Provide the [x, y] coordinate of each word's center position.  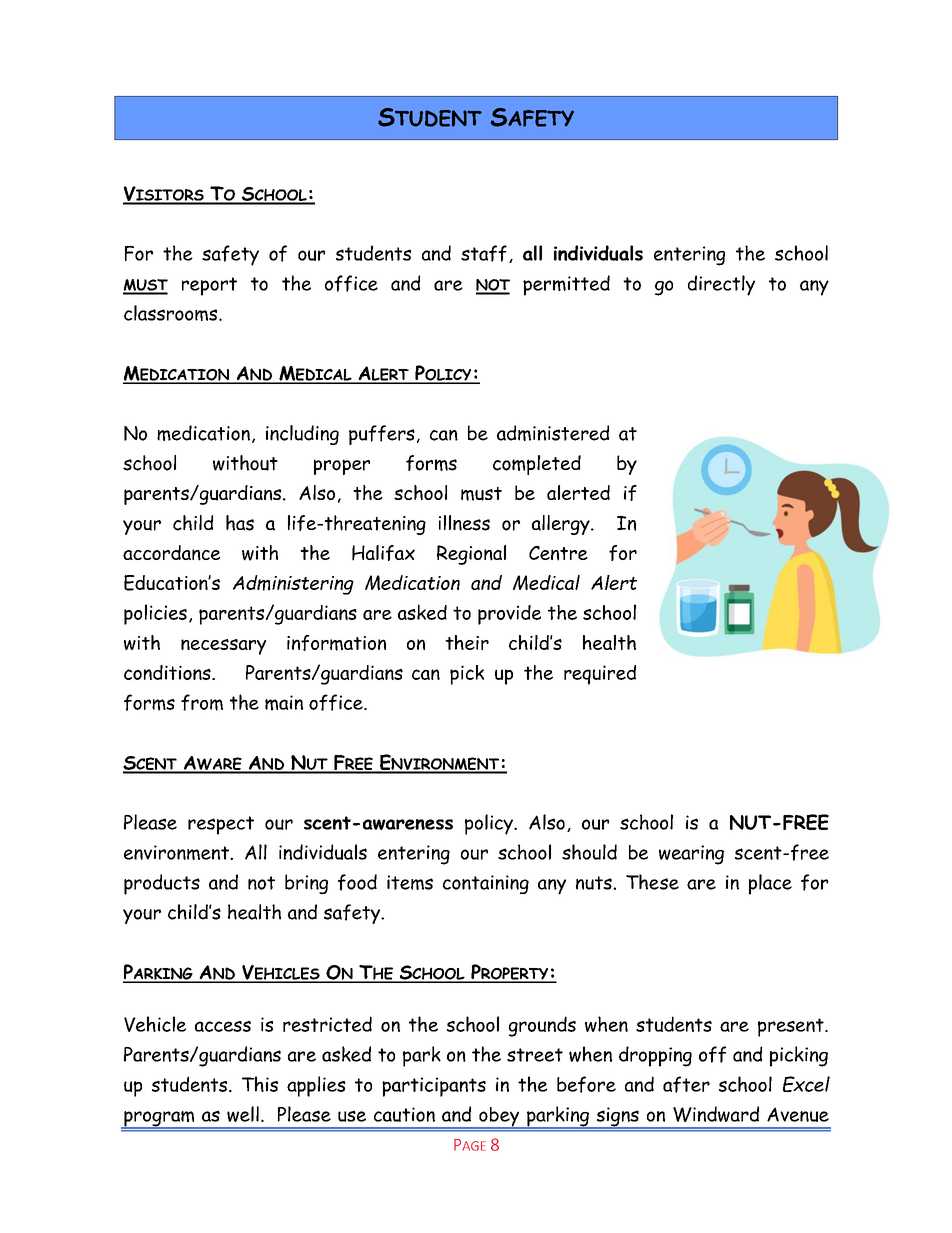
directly [721, 285]
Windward [716, 1114]
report [209, 286]
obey [499, 1118]
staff [484, 253]
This [260, 1084]
